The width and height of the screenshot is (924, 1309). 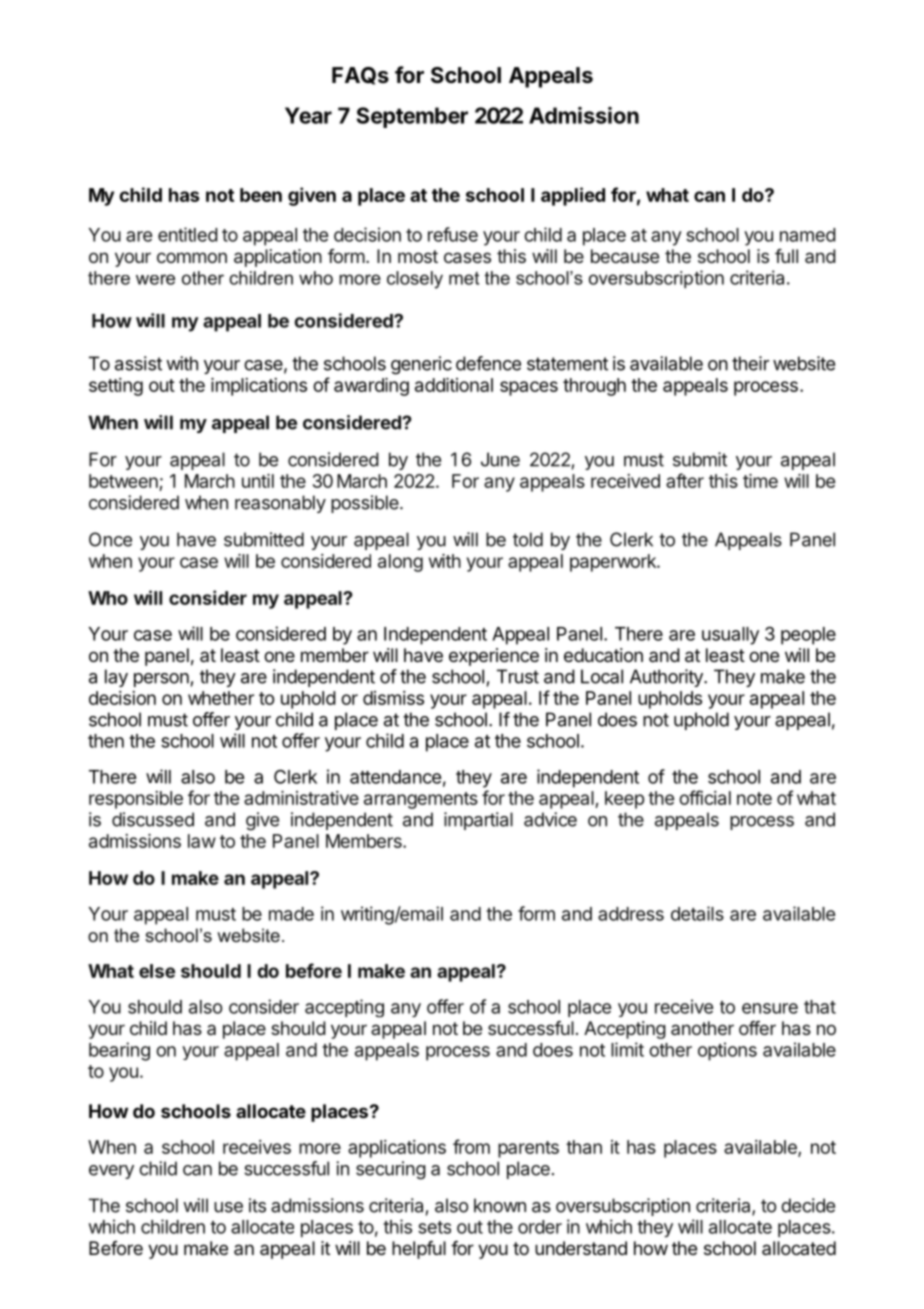 What do you see at coordinates (261, 195) in the screenshot?
I see `been` at bounding box center [261, 195].
